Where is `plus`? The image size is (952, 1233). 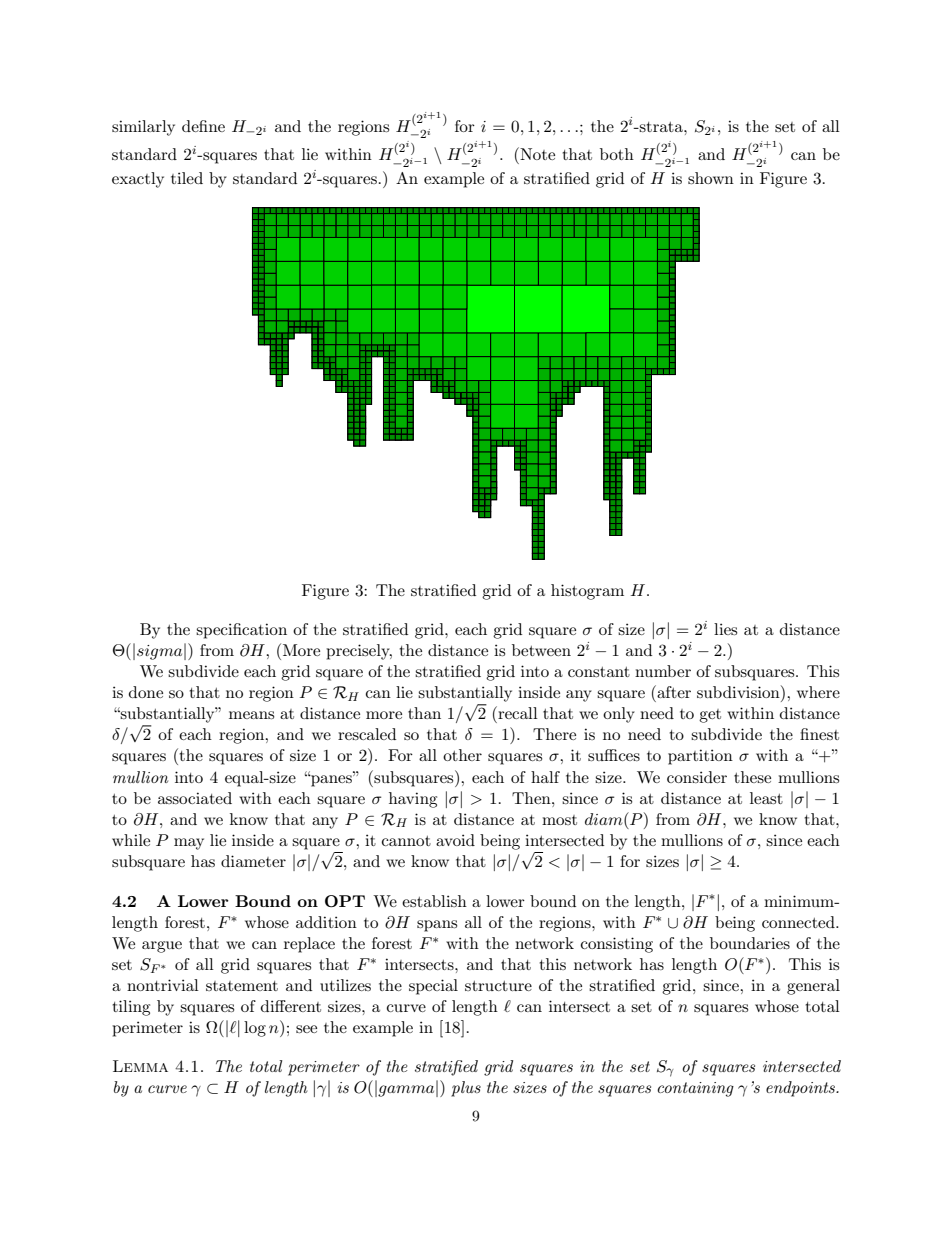
plus is located at coordinates (466, 1089).
